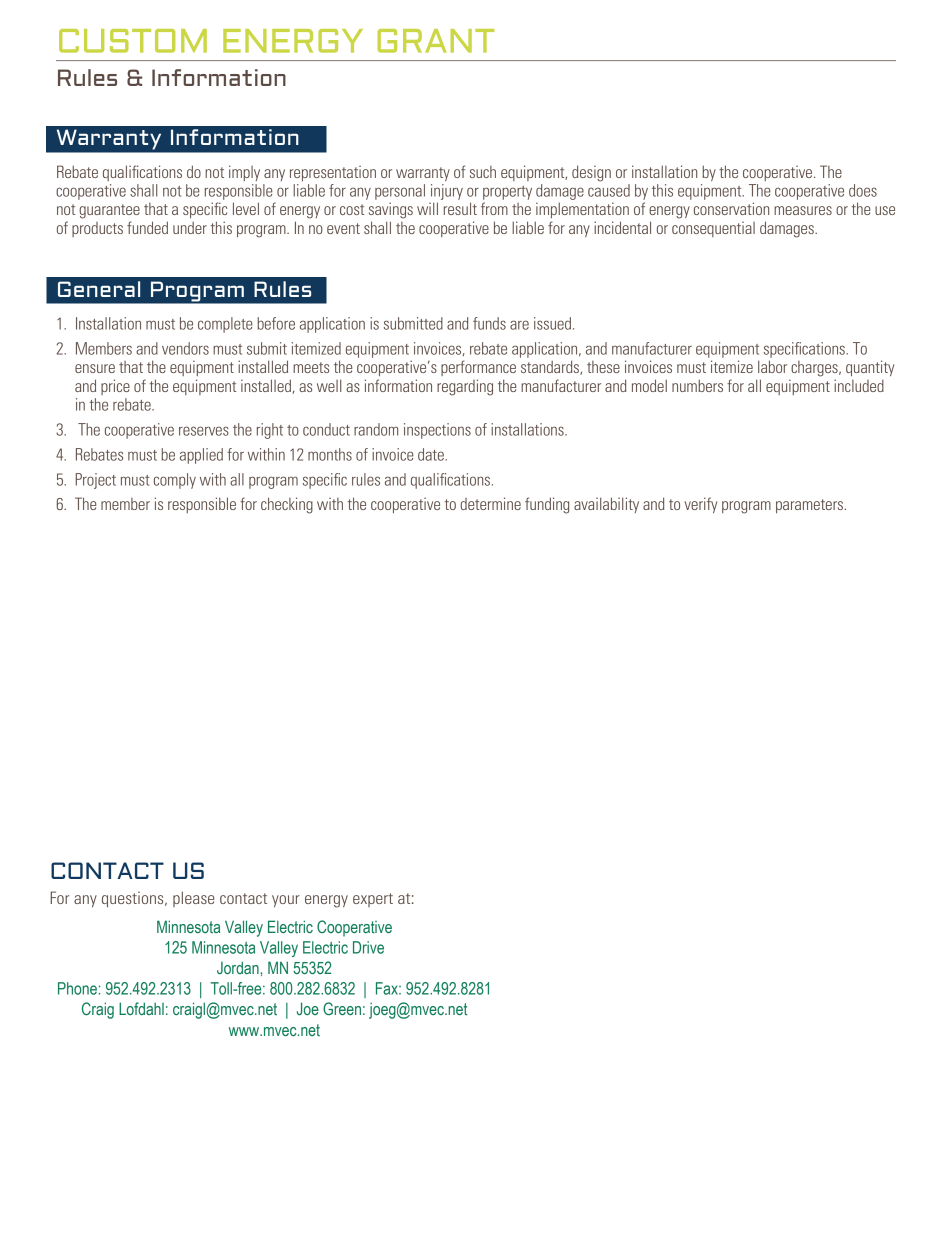 The width and height of the screenshot is (952, 1233). I want to click on vendors, so click(185, 348).
